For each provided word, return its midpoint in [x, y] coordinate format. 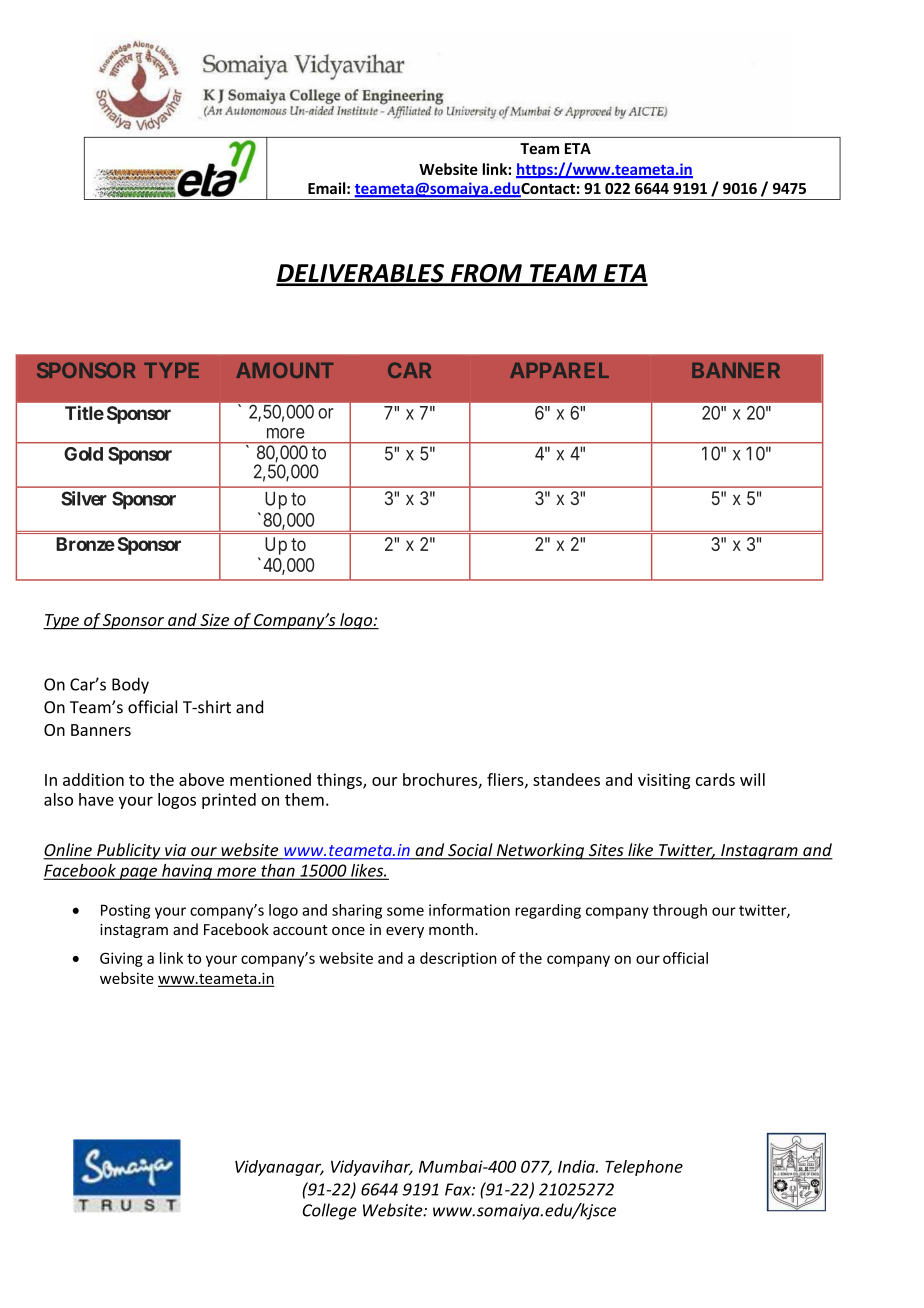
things [340, 781]
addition [93, 779]
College [330, 1211]
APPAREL [559, 370]
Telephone [644, 1168]
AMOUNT [284, 370]
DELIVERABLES [361, 274]
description [458, 959]
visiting [664, 781]
